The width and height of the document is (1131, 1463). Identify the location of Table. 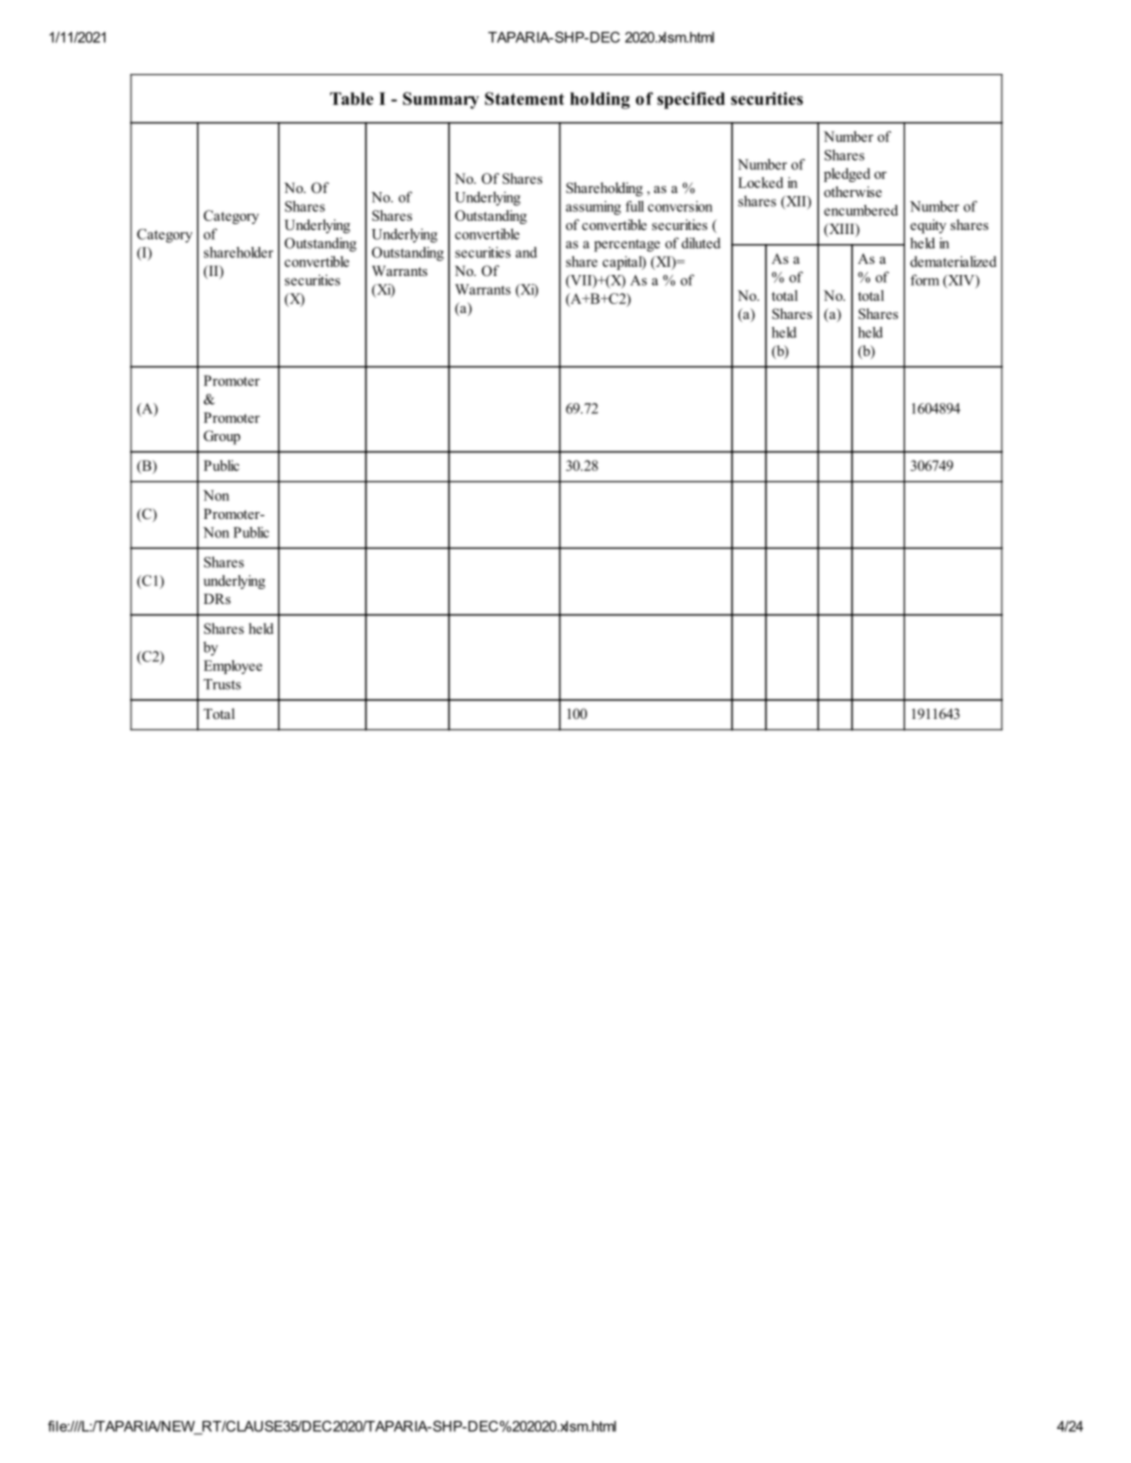
(351, 98).
